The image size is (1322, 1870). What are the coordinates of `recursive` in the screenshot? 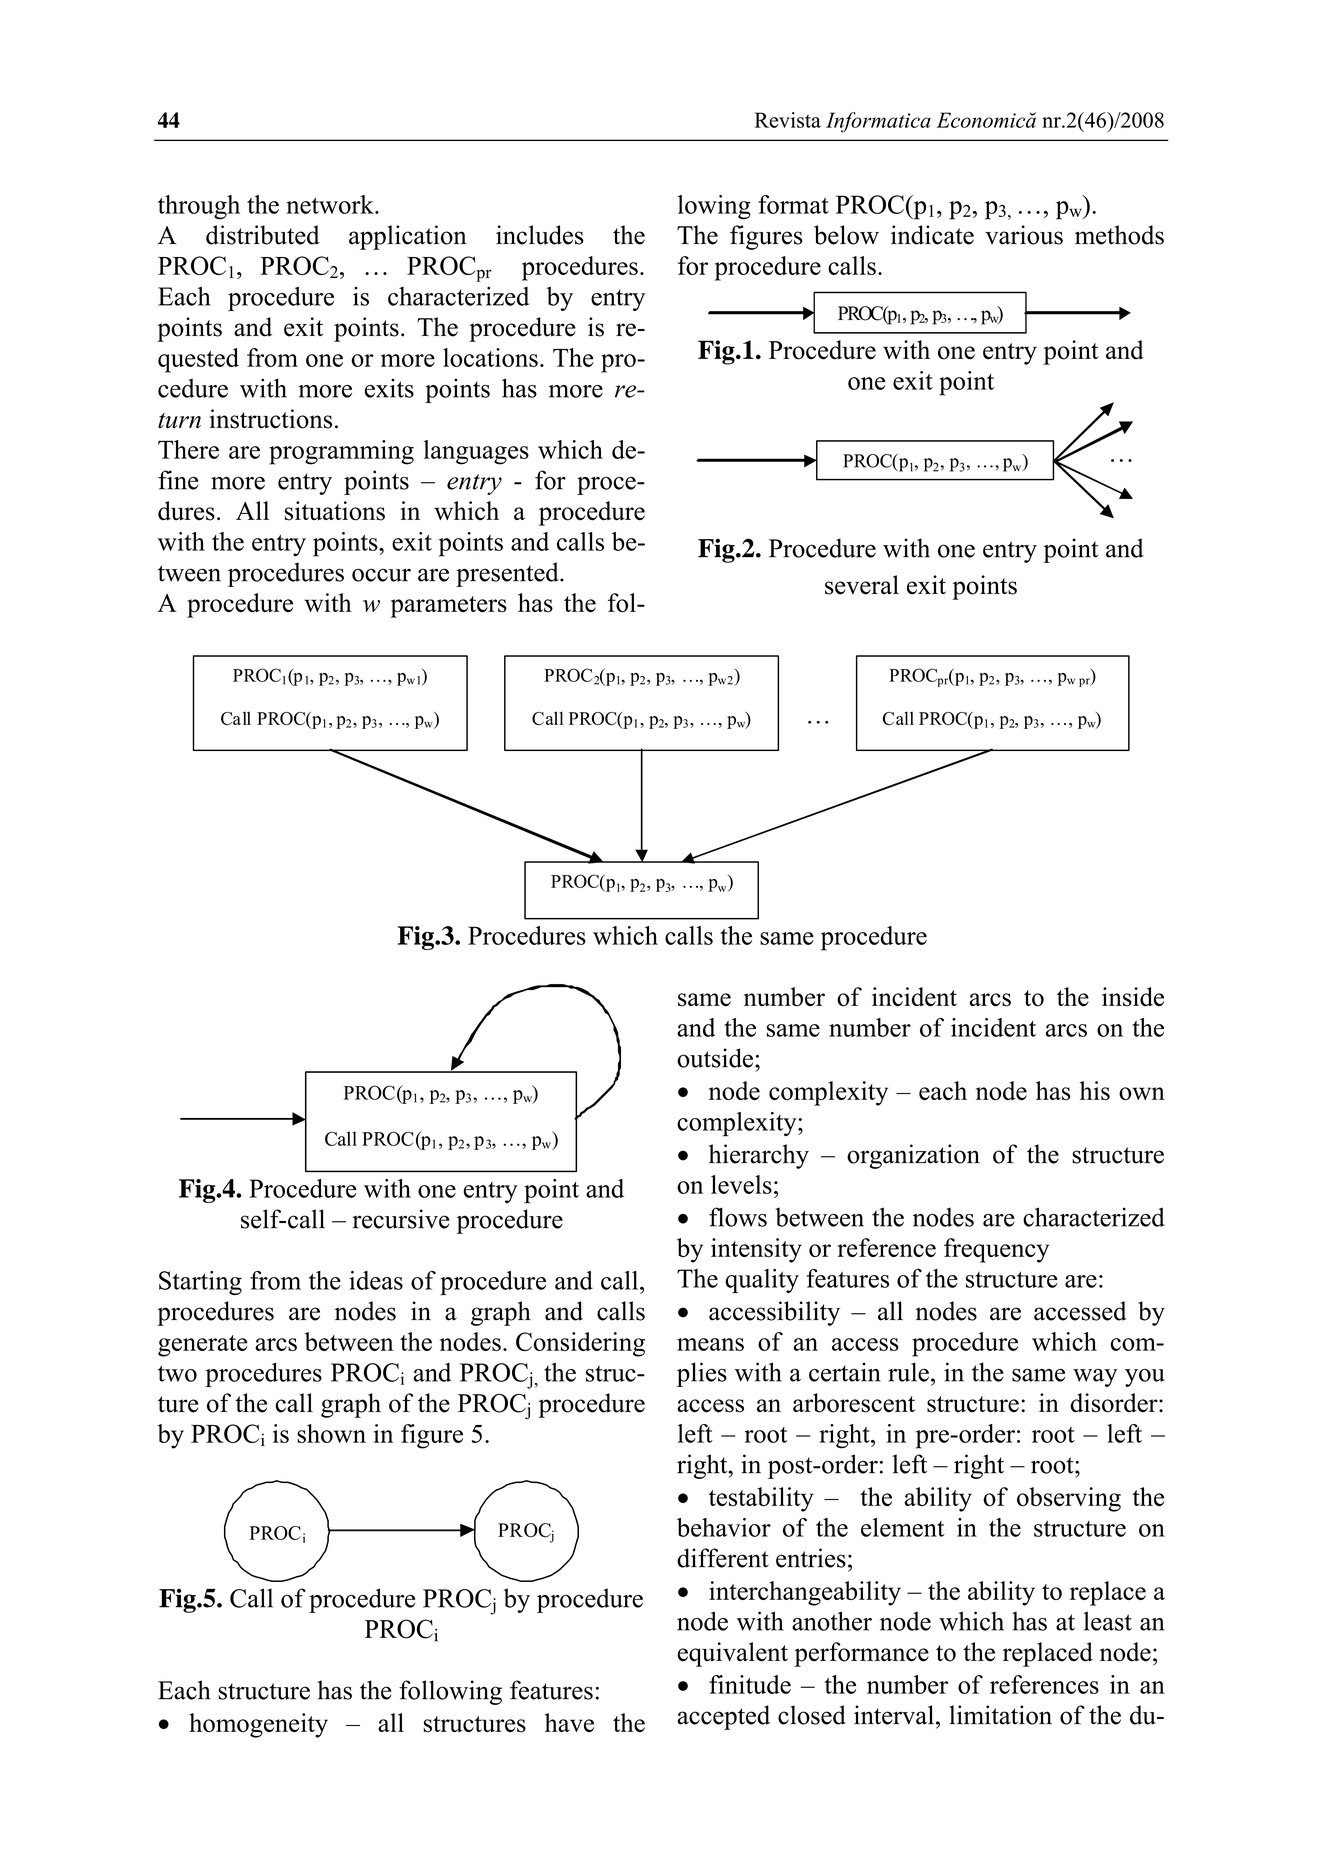 It's located at (400, 1219).
